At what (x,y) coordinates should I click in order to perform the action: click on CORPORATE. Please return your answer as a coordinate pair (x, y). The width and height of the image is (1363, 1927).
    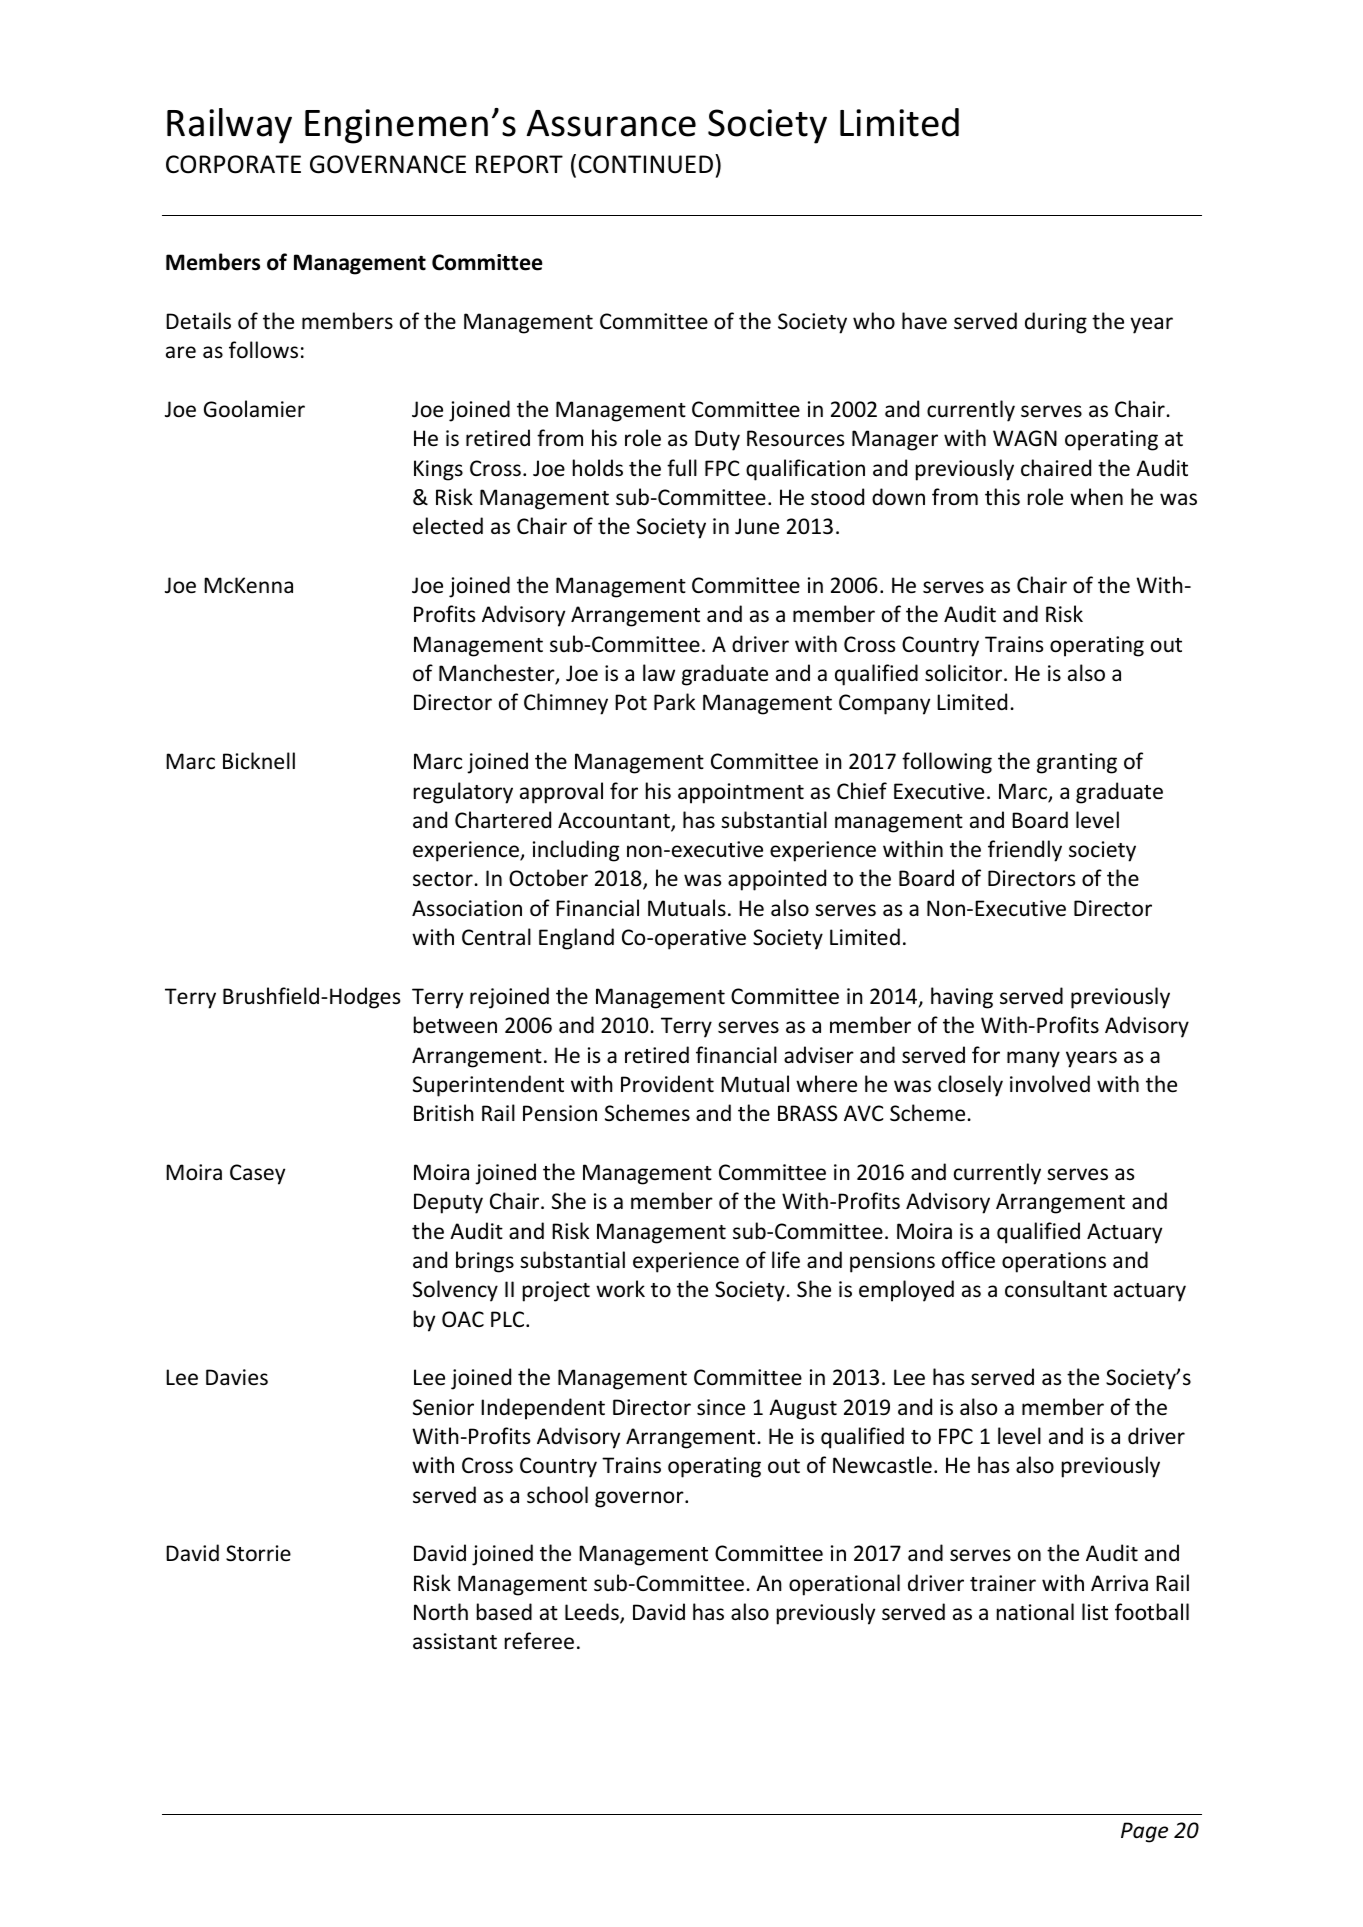
    Looking at the image, I should click on (233, 164).
